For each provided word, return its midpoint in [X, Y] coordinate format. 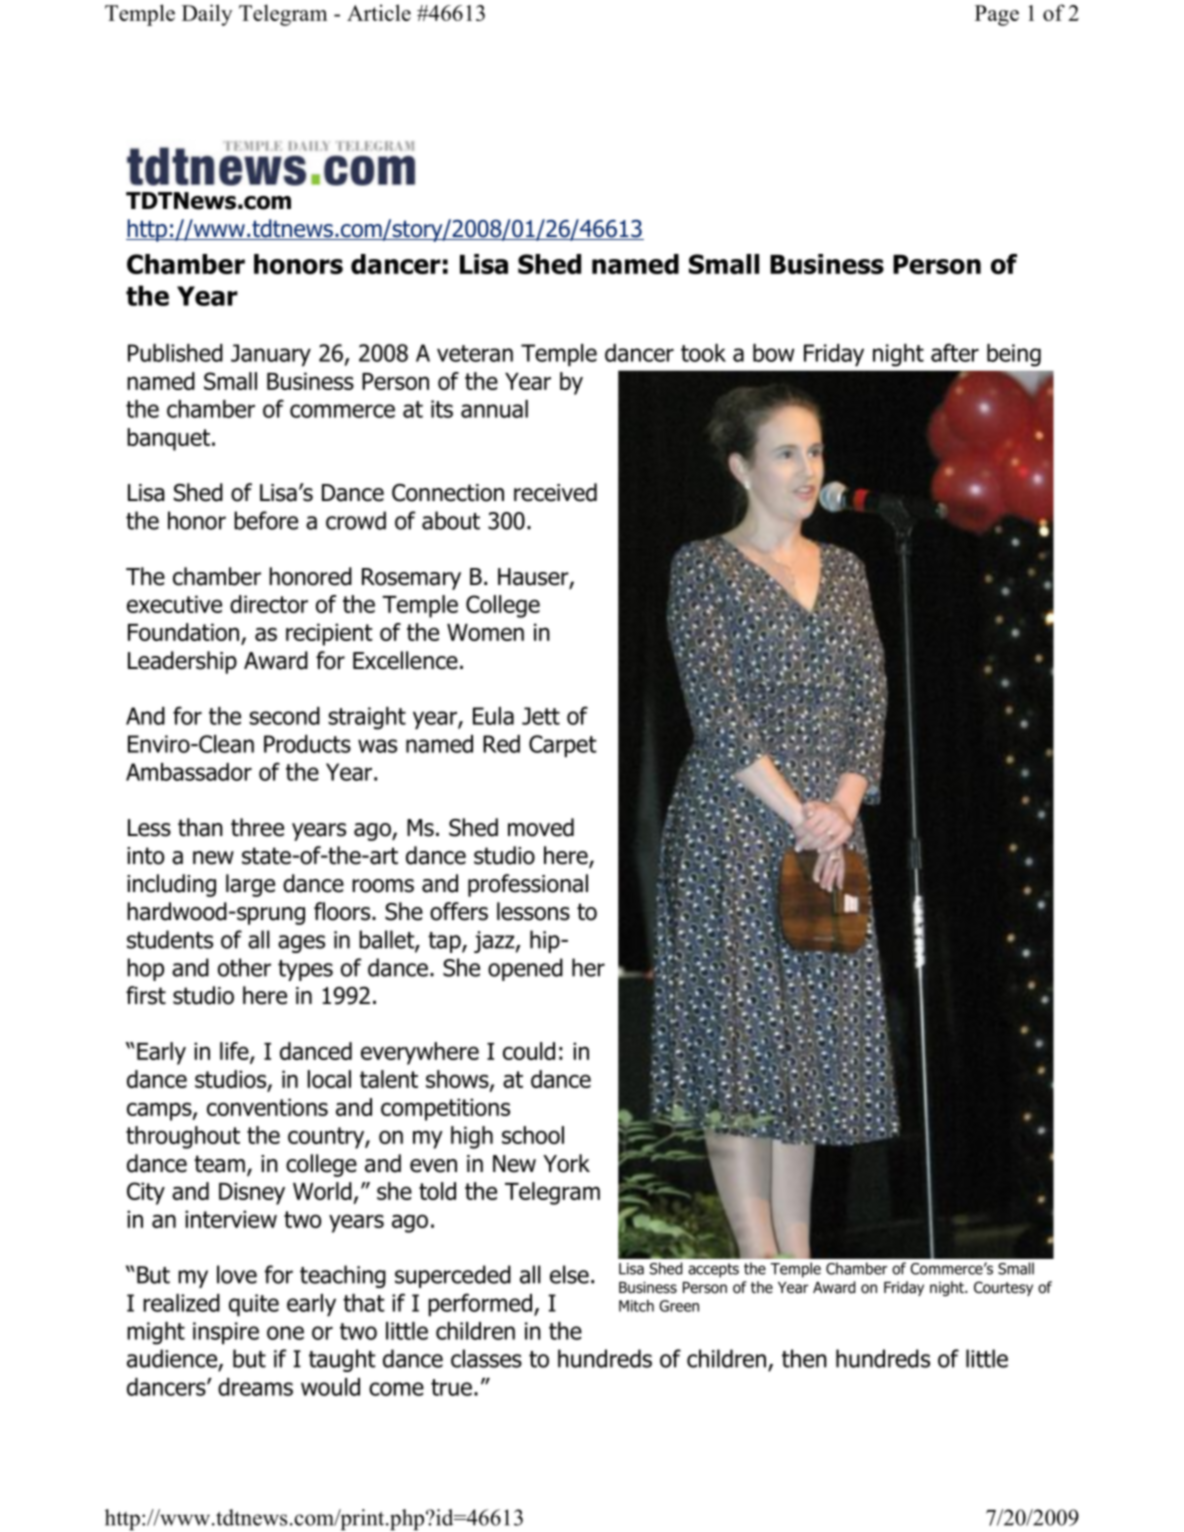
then [804, 1358]
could [529, 1051]
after [955, 352]
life [235, 1052]
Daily [207, 15]
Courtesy [1003, 1288]
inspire [226, 1333]
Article [379, 12]
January [271, 355]
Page [997, 15]
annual [494, 409]
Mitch [636, 1306]
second [284, 716]
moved [541, 827]
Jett [541, 716]
